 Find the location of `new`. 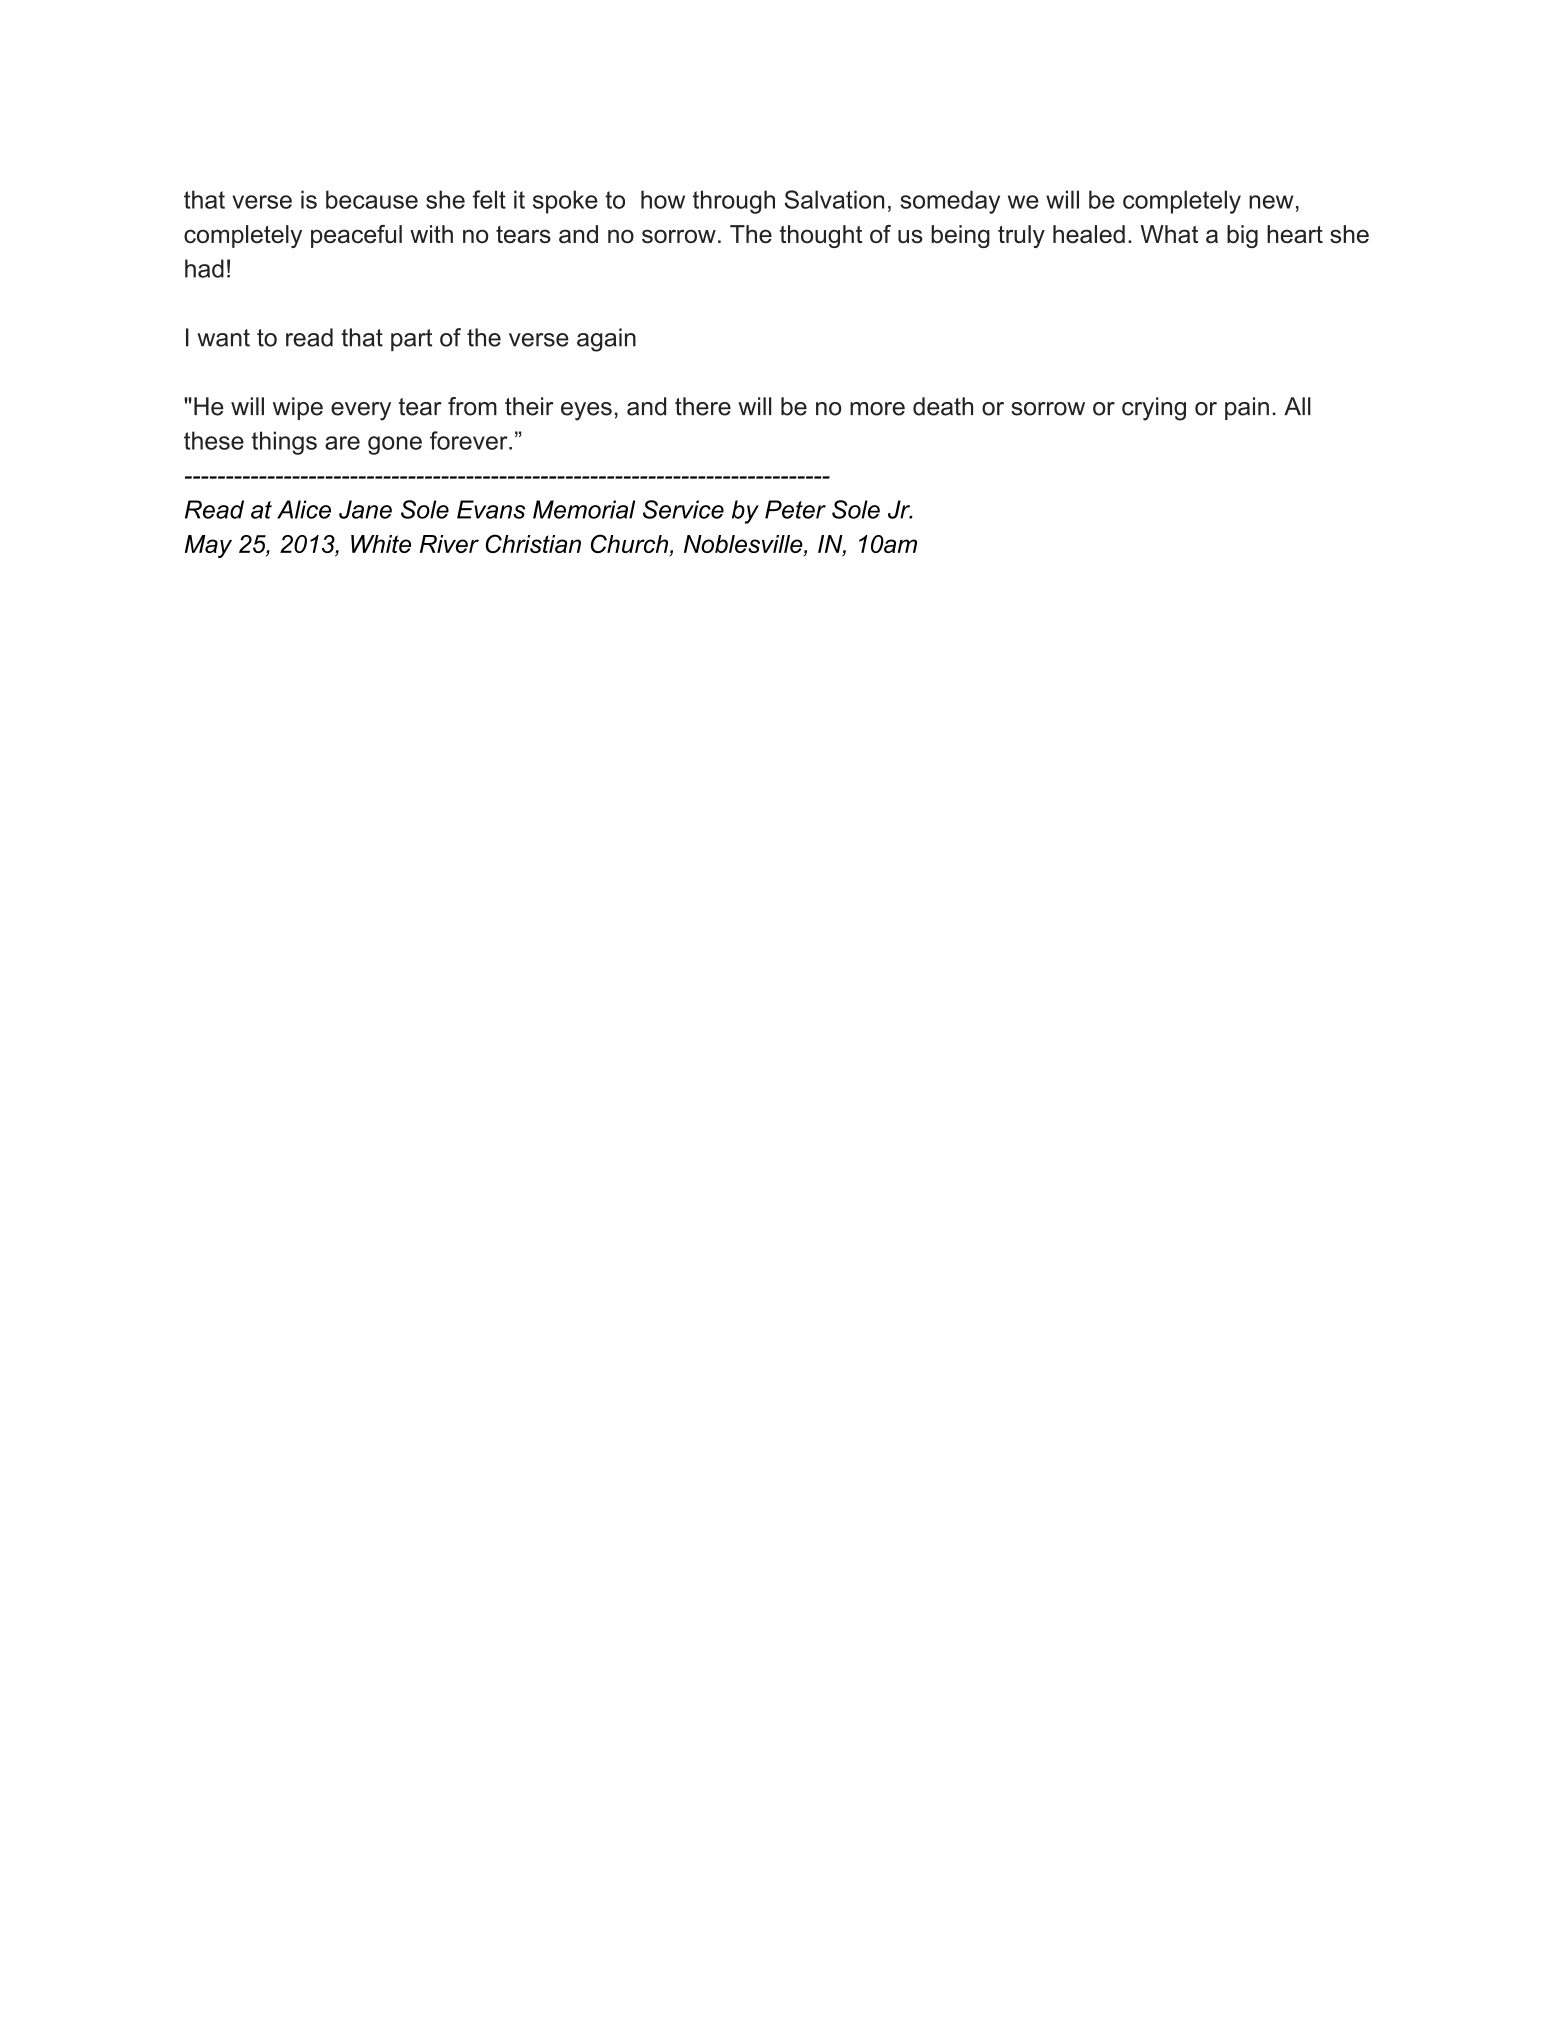

new is located at coordinates (1271, 202).
